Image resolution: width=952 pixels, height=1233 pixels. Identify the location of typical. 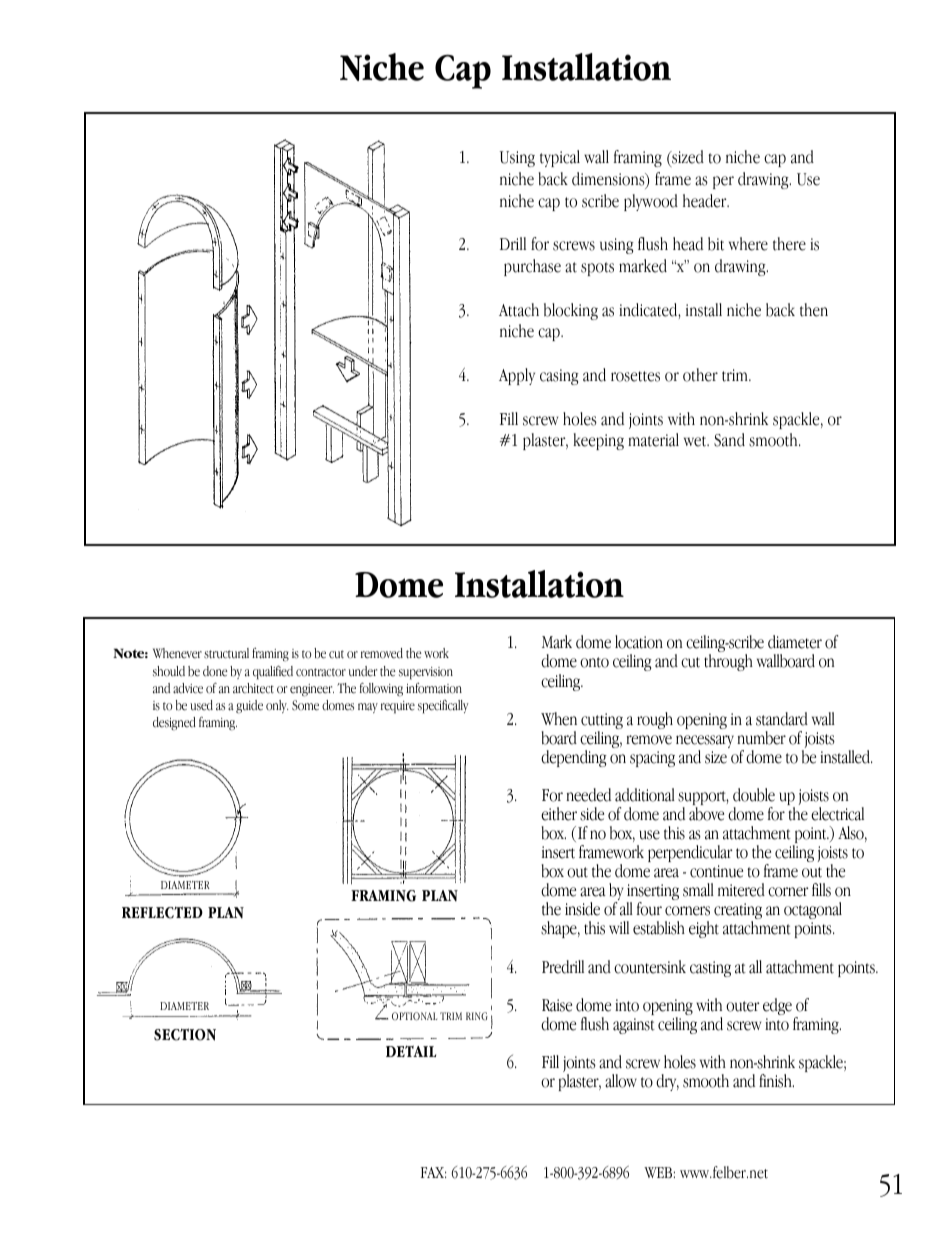
(560, 158).
